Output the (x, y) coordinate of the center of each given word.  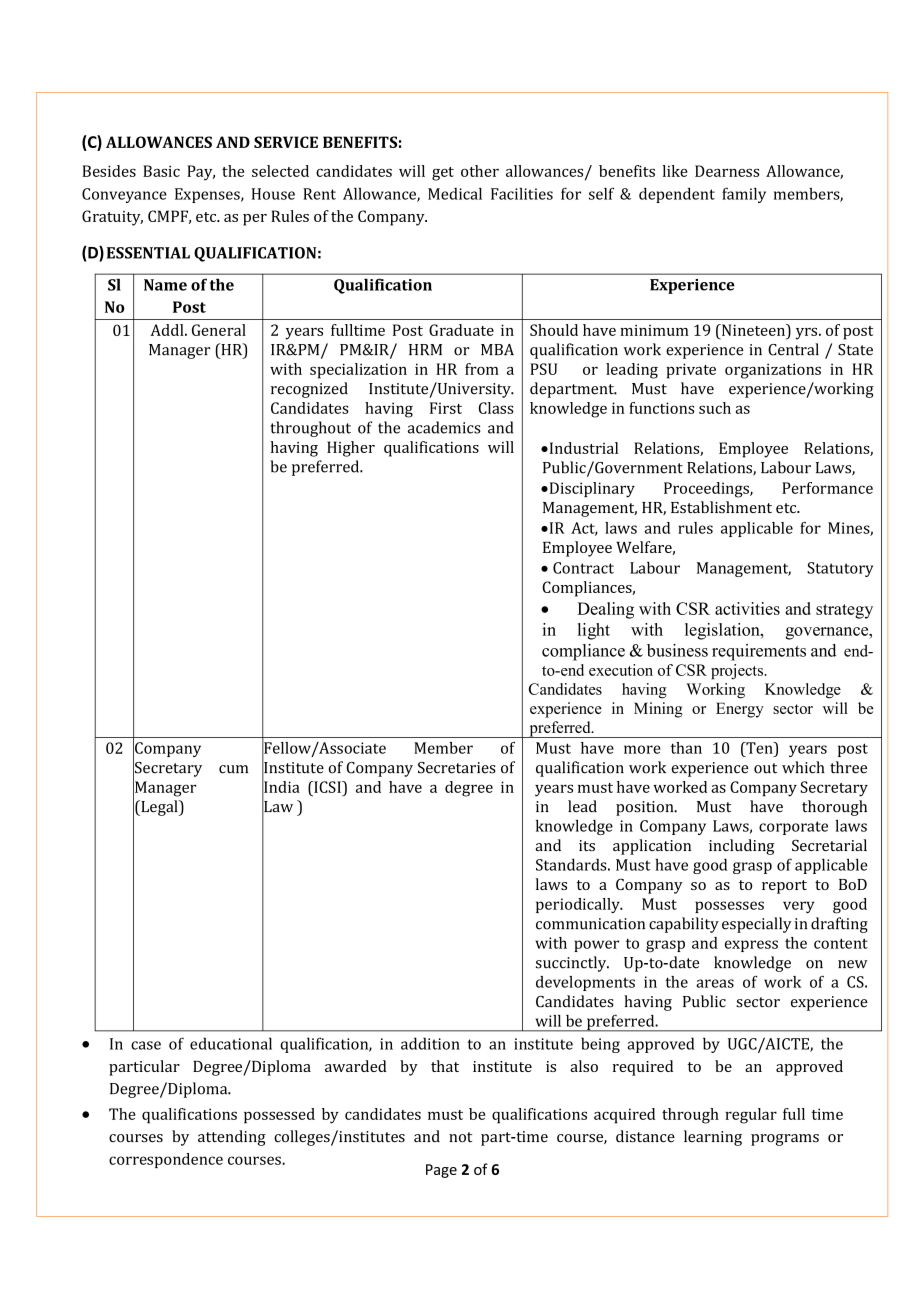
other (480, 171)
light (594, 631)
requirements (759, 652)
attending (232, 1138)
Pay (201, 173)
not (460, 1137)
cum (233, 769)
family (744, 195)
